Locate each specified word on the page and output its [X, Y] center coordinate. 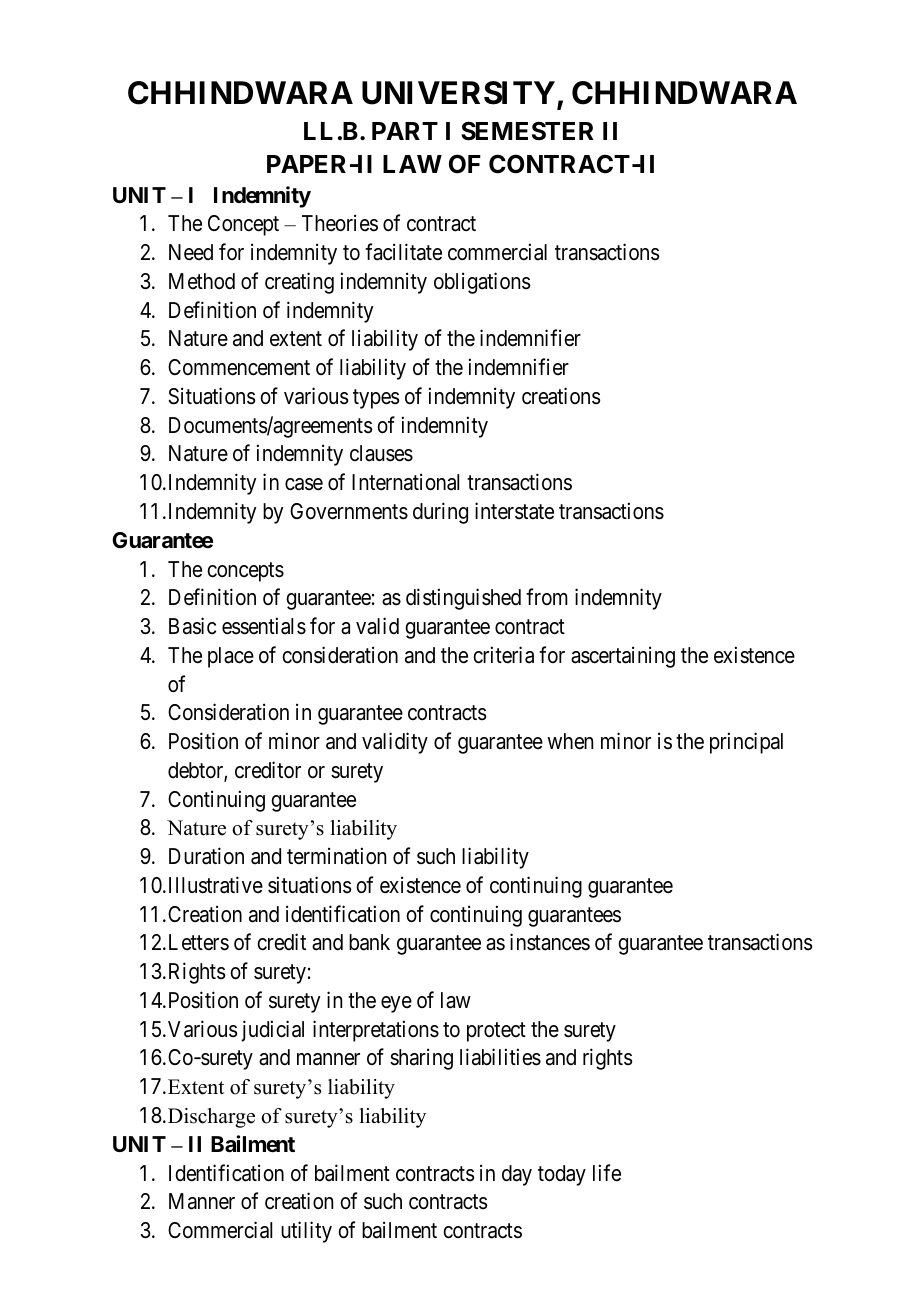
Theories [340, 223]
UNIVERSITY [458, 93]
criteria [503, 655]
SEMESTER [527, 131]
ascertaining [623, 657]
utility [306, 1232]
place [231, 657]
